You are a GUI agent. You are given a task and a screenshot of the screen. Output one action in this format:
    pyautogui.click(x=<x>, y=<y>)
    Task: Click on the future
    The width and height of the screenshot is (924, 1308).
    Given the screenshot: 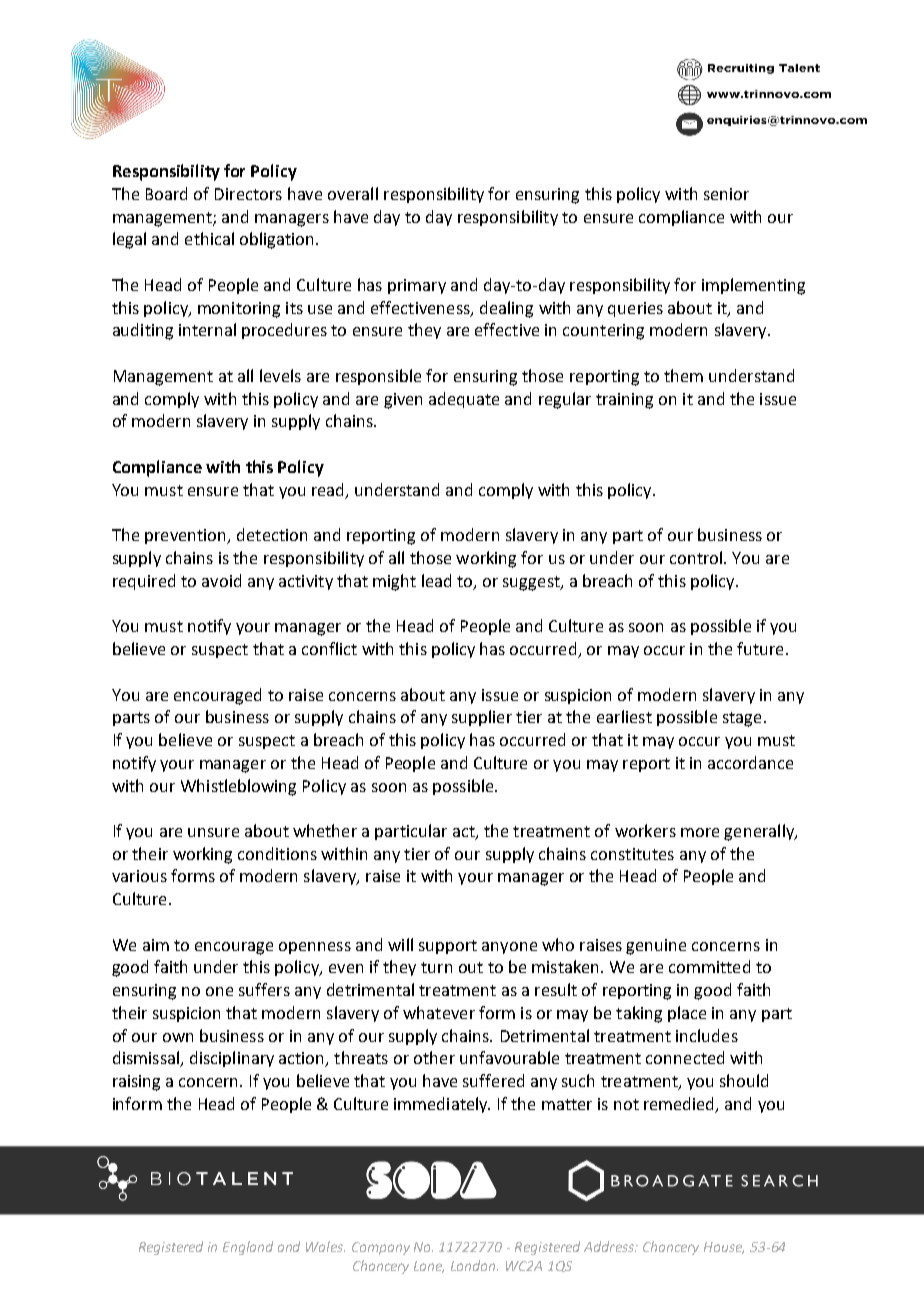 What is the action you would take?
    pyautogui.click(x=760, y=648)
